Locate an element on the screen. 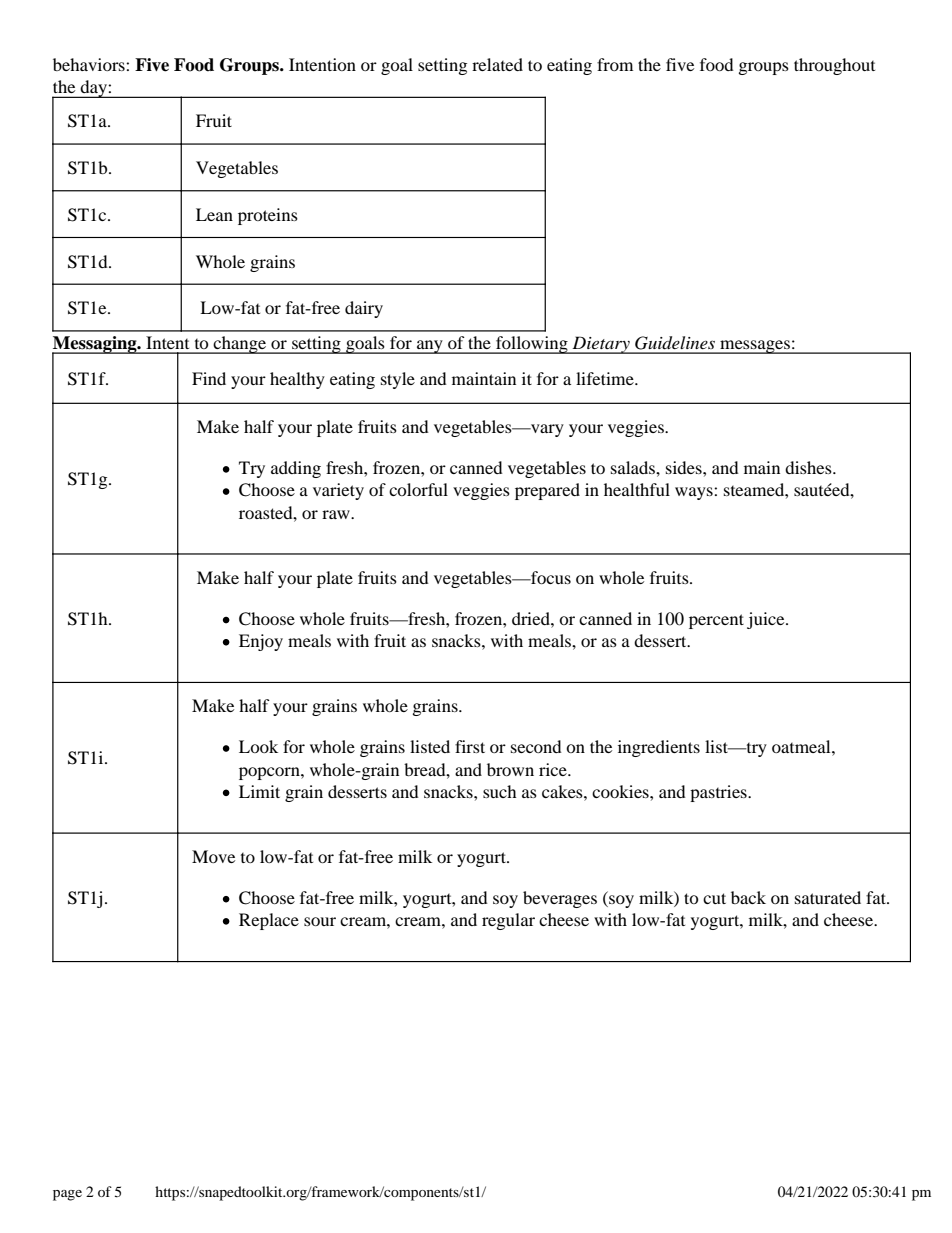 This screenshot has width=952, height=1233. day is located at coordinates (93, 89).
